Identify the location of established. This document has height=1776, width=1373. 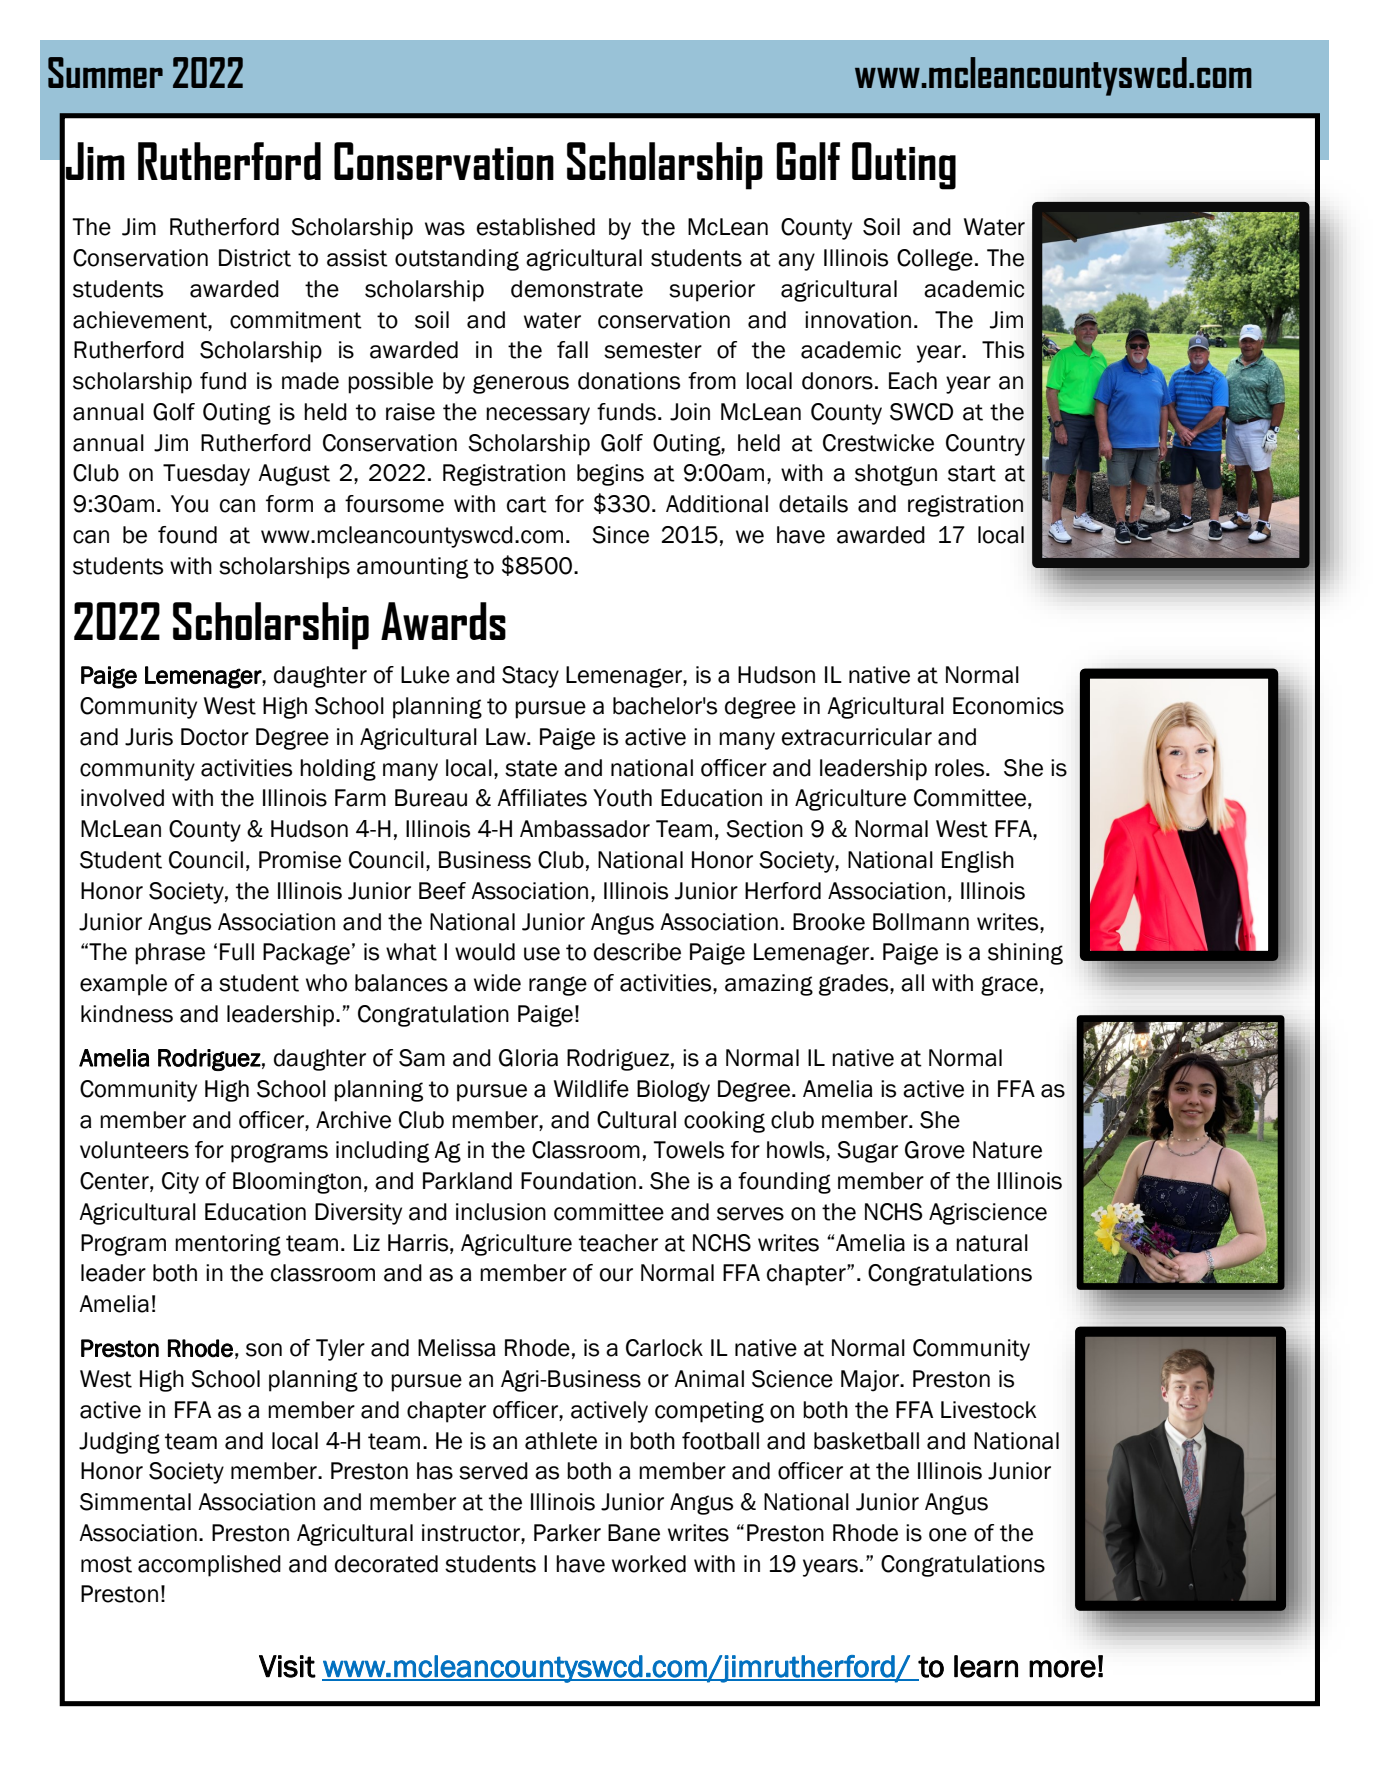
(536, 227).
